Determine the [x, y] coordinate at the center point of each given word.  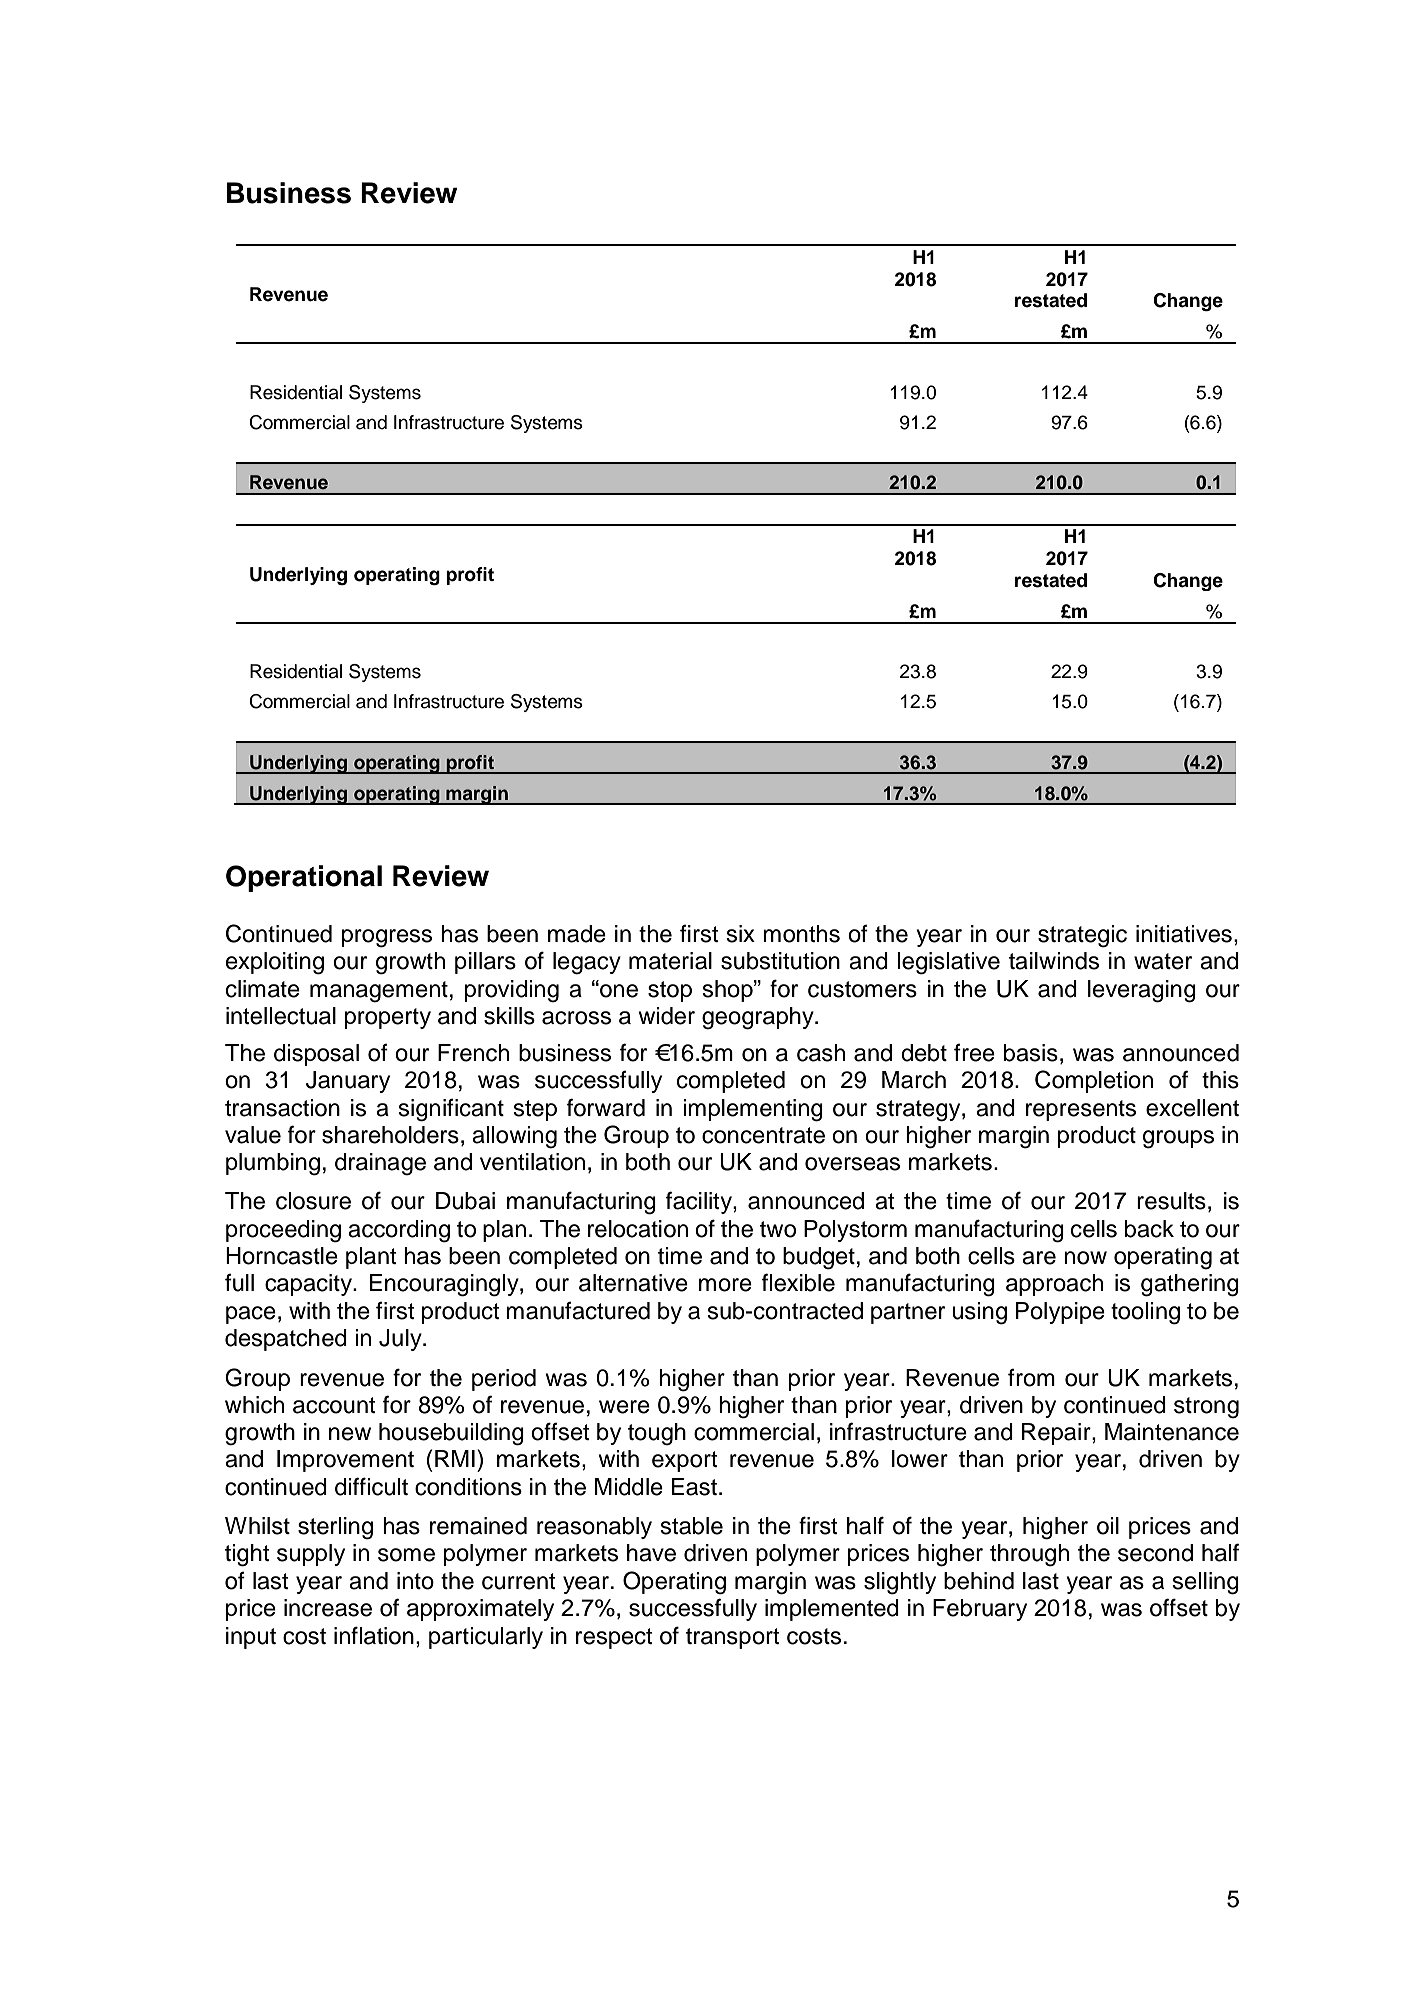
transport [733, 1638]
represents [1081, 1110]
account [334, 1405]
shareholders [390, 1135]
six [740, 934]
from [1031, 1378]
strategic [1082, 936]
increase [328, 1608]
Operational [304, 878]
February [980, 1610]
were [624, 1407]
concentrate [763, 1135]
